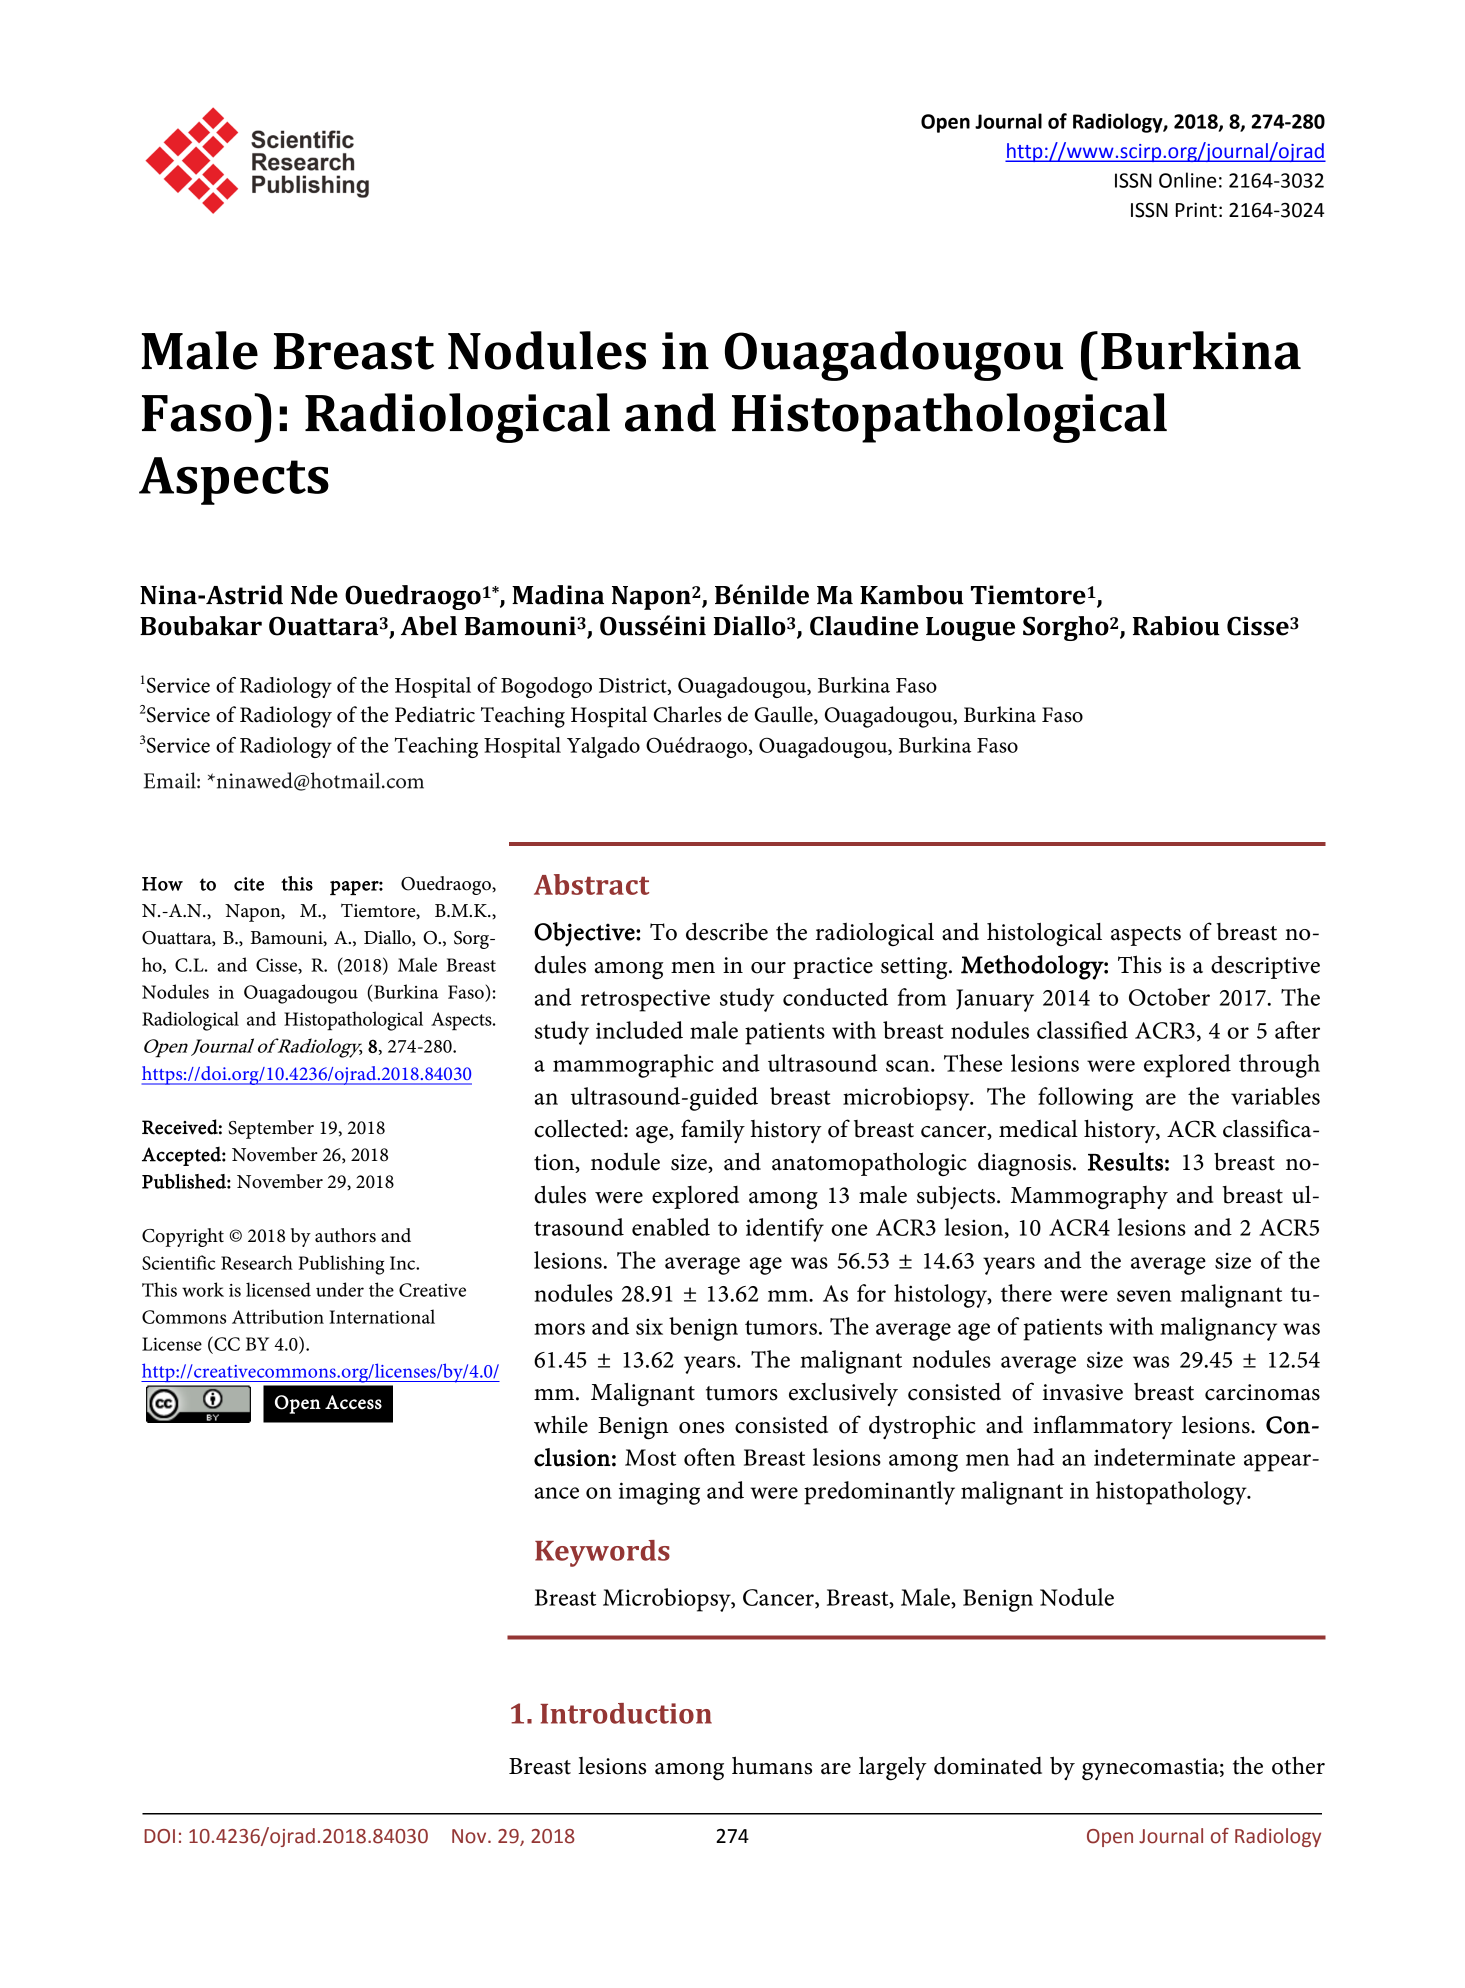  Describe the element at coordinates (1298, 1765) in the document. I see `other` at that location.
